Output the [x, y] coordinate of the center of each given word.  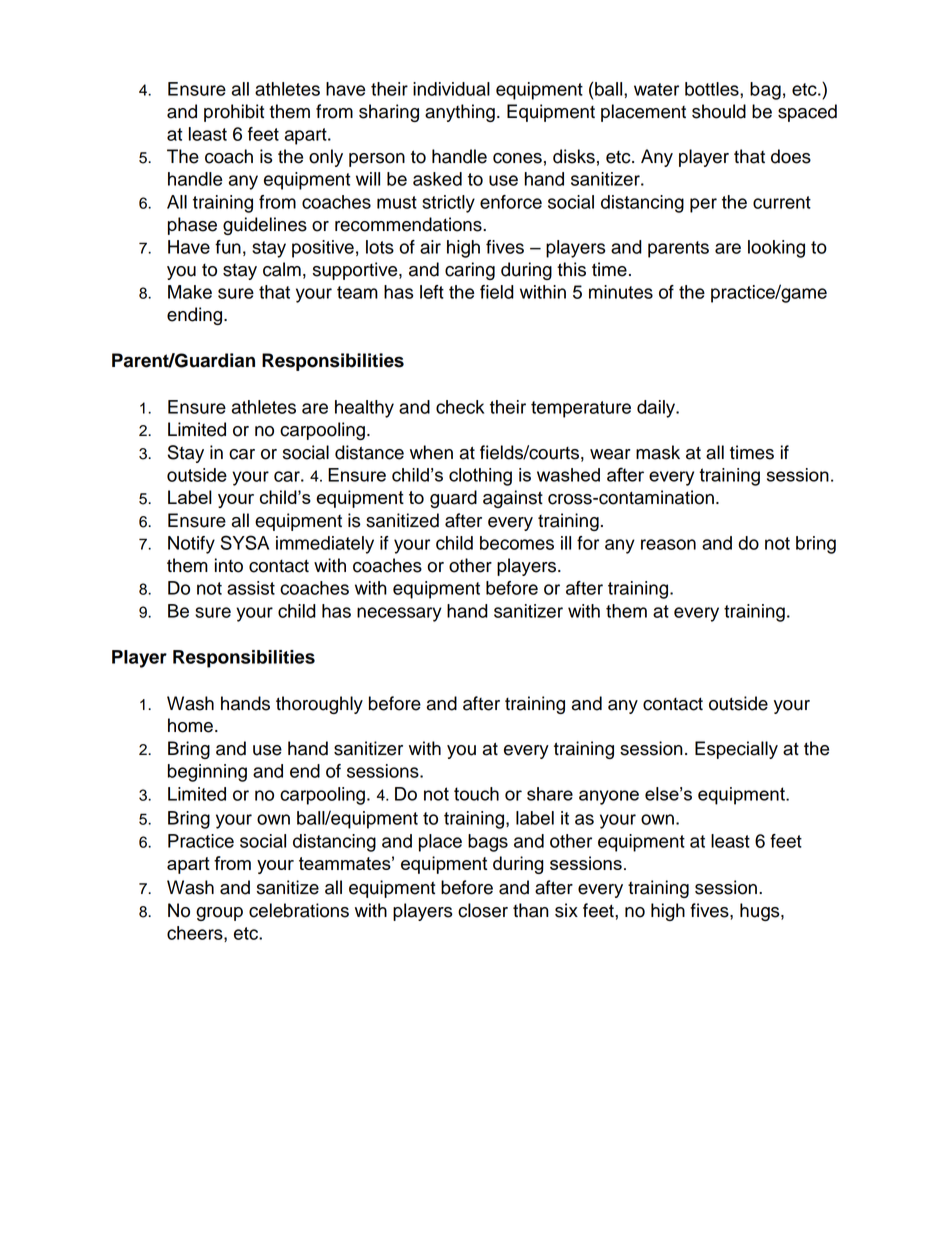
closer [483, 910]
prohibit [234, 113]
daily [657, 409]
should [719, 111]
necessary [399, 614]
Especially [736, 750]
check [460, 407]
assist [251, 588]
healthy [364, 409]
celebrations [299, 910]
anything [460, 113]
